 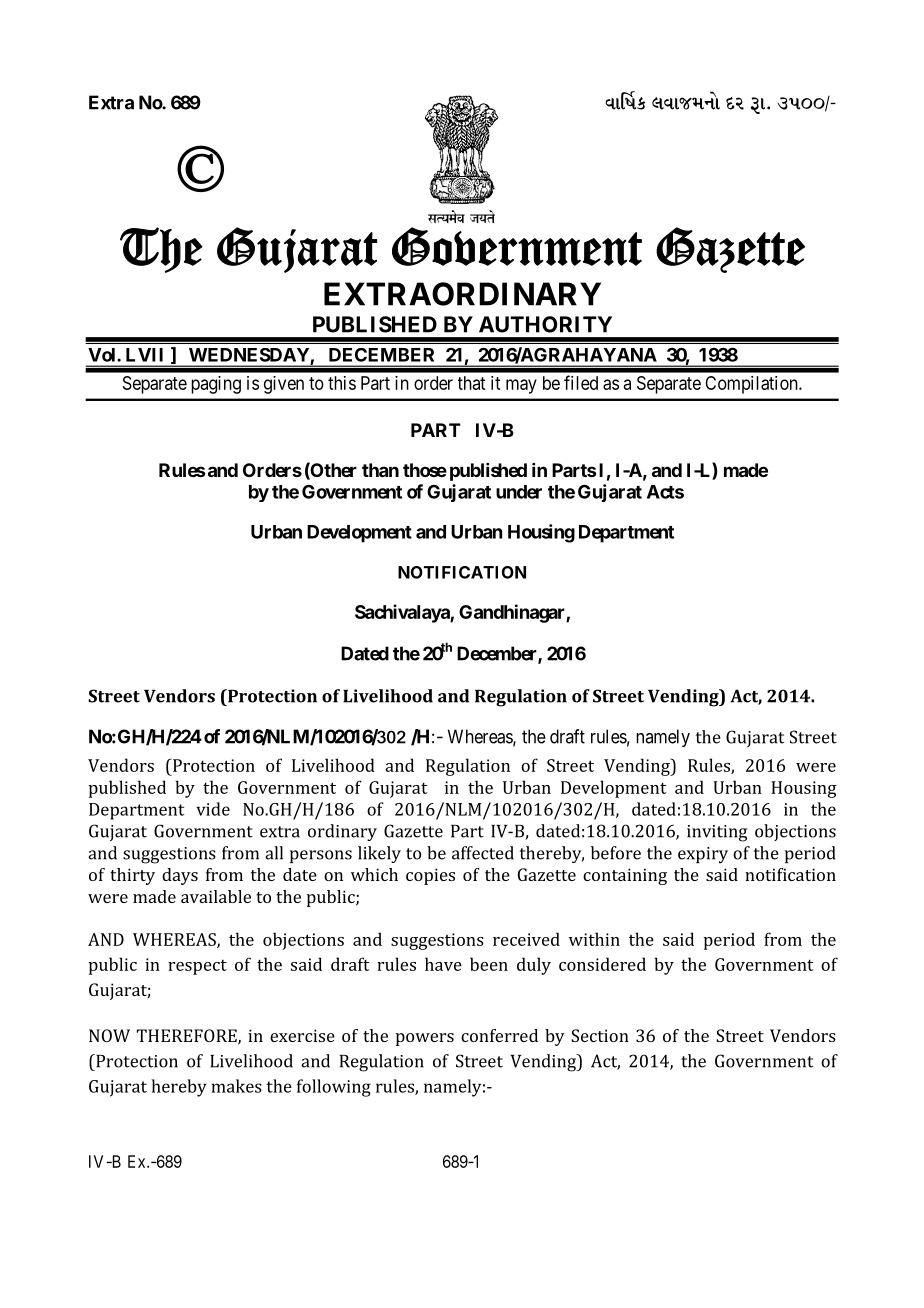 I want to click on vide, so click(x=213, y=809).
